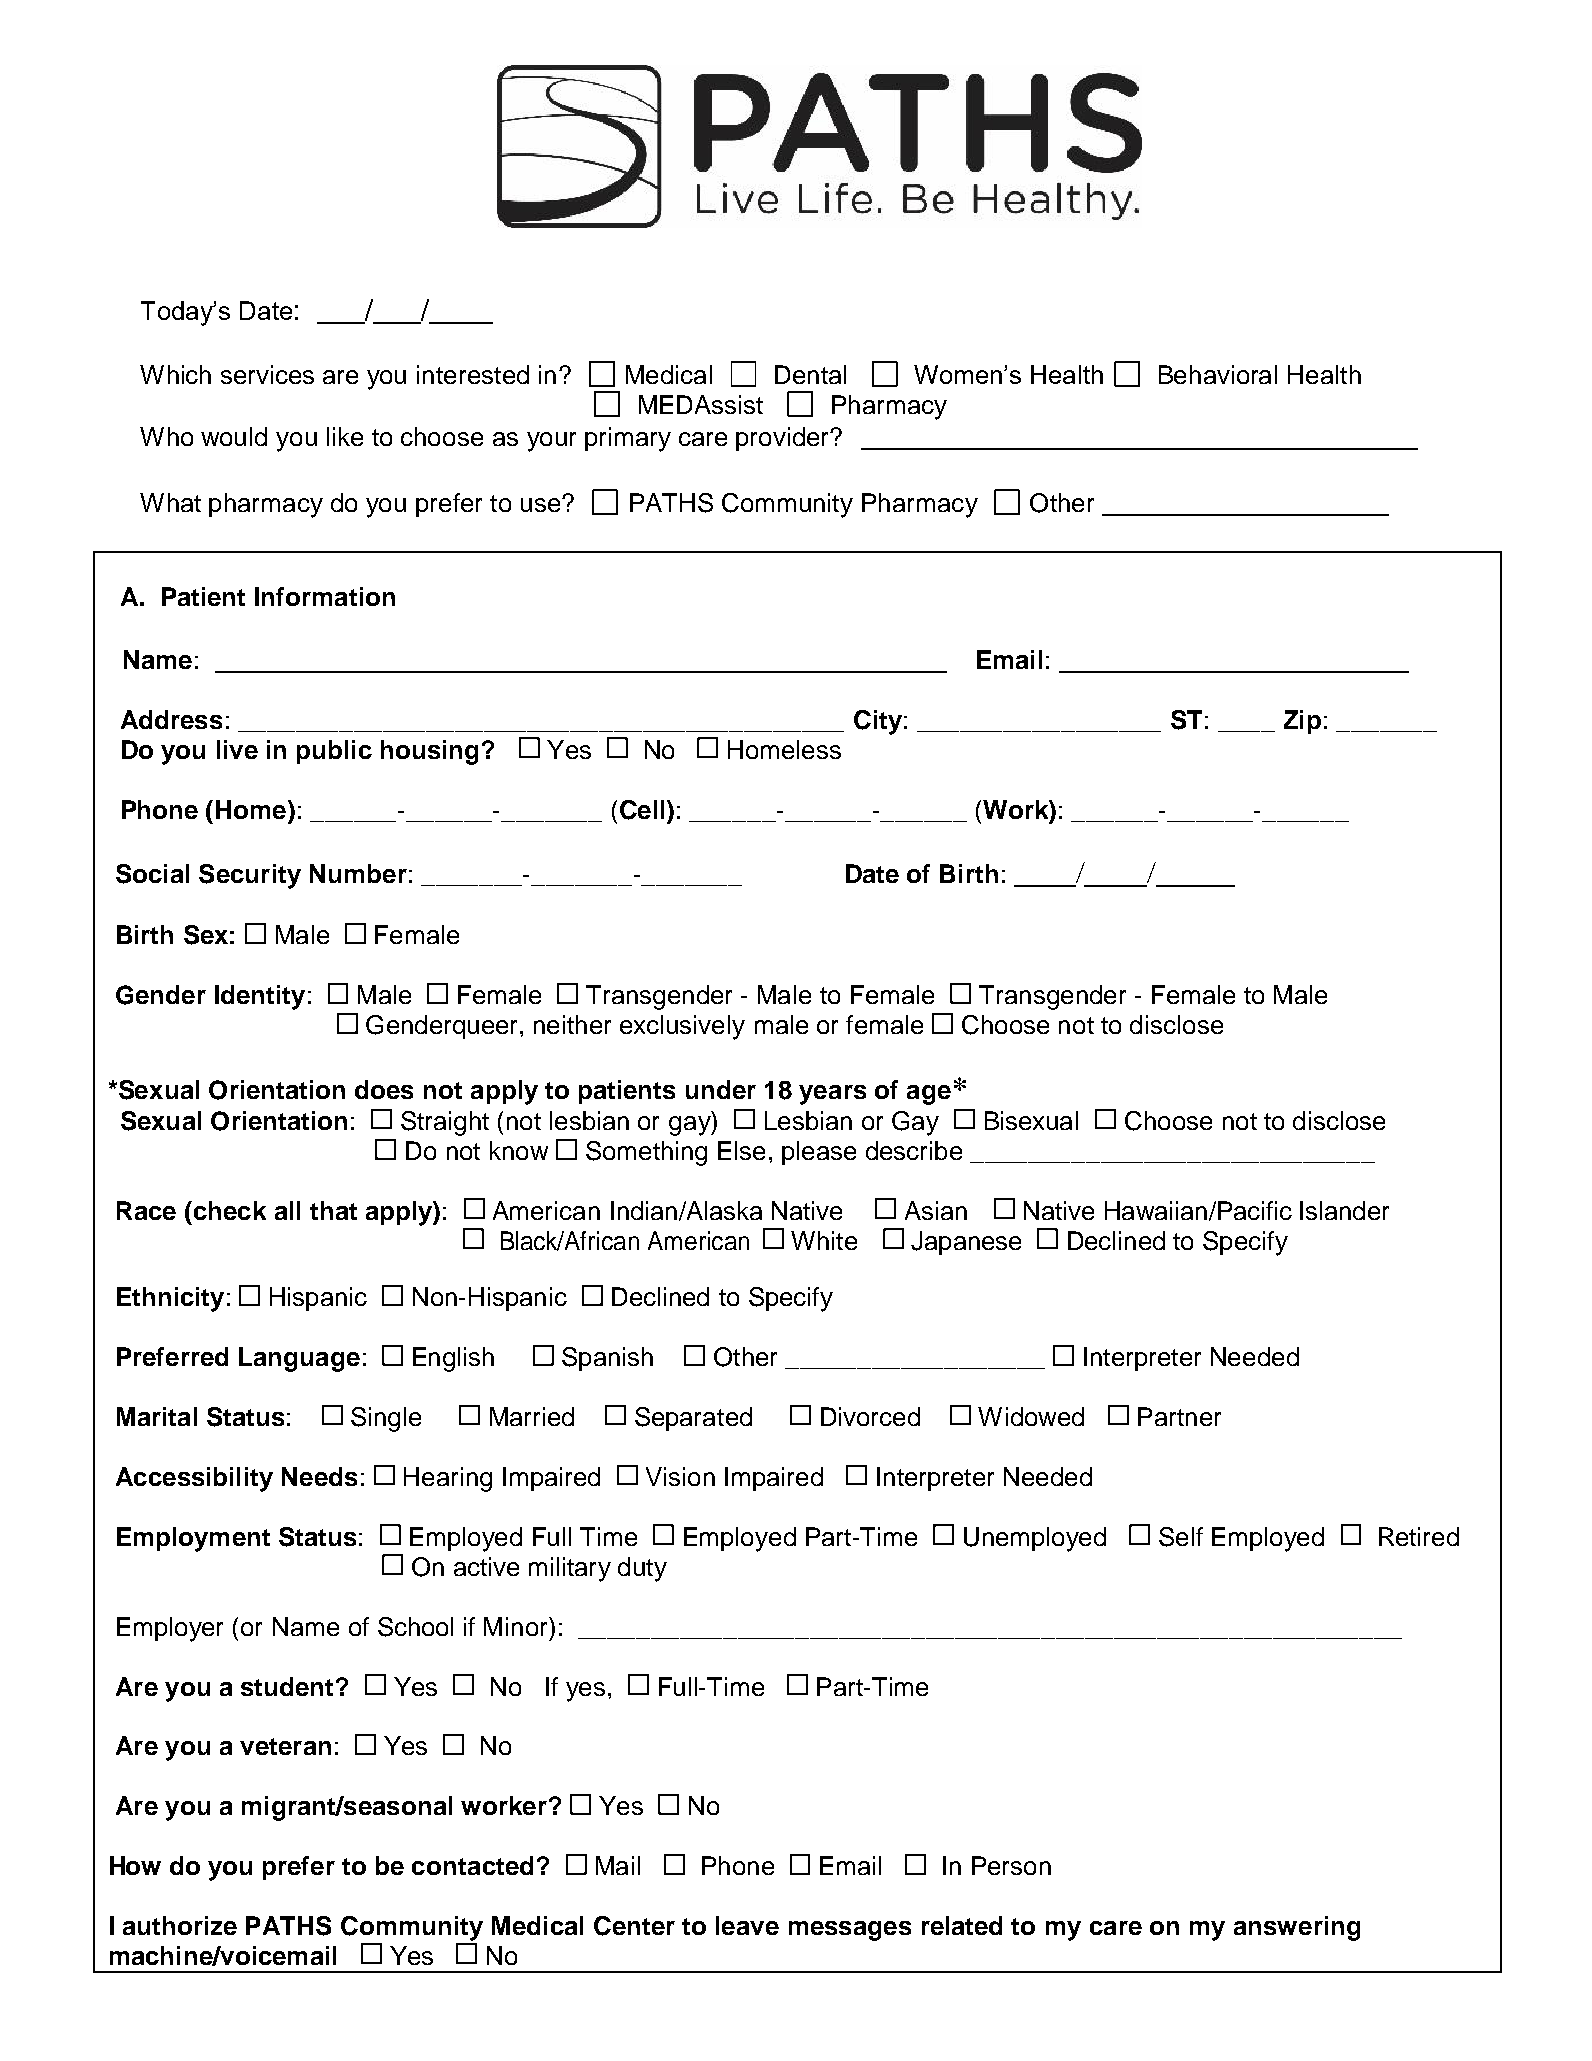 Image resolution: width=1592 pixels, height=2061 pixels. I want to click on all, so click(287, 1210).
